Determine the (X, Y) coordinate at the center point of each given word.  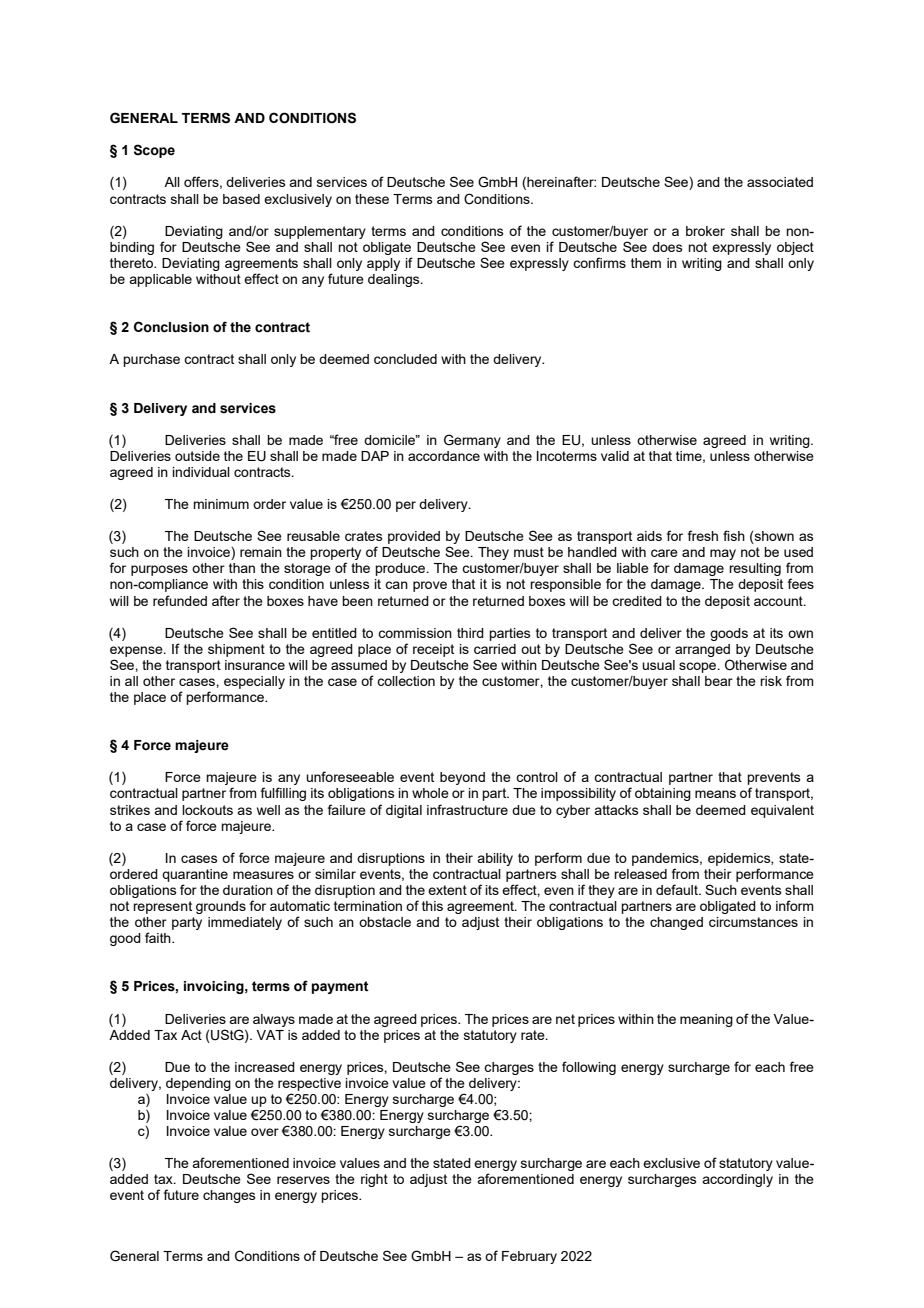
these (372, 199)
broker (705, 231)
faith (159, 937)
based (241, 199)
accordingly (737, 1180)
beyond (462, 778)
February (529, 1257)
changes (229, 1196)
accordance (444, 456)
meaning (706, 1020)
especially (254, 682)
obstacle (385, 922)
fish (734, 535)
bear (719, 681)
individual (201, 472)
